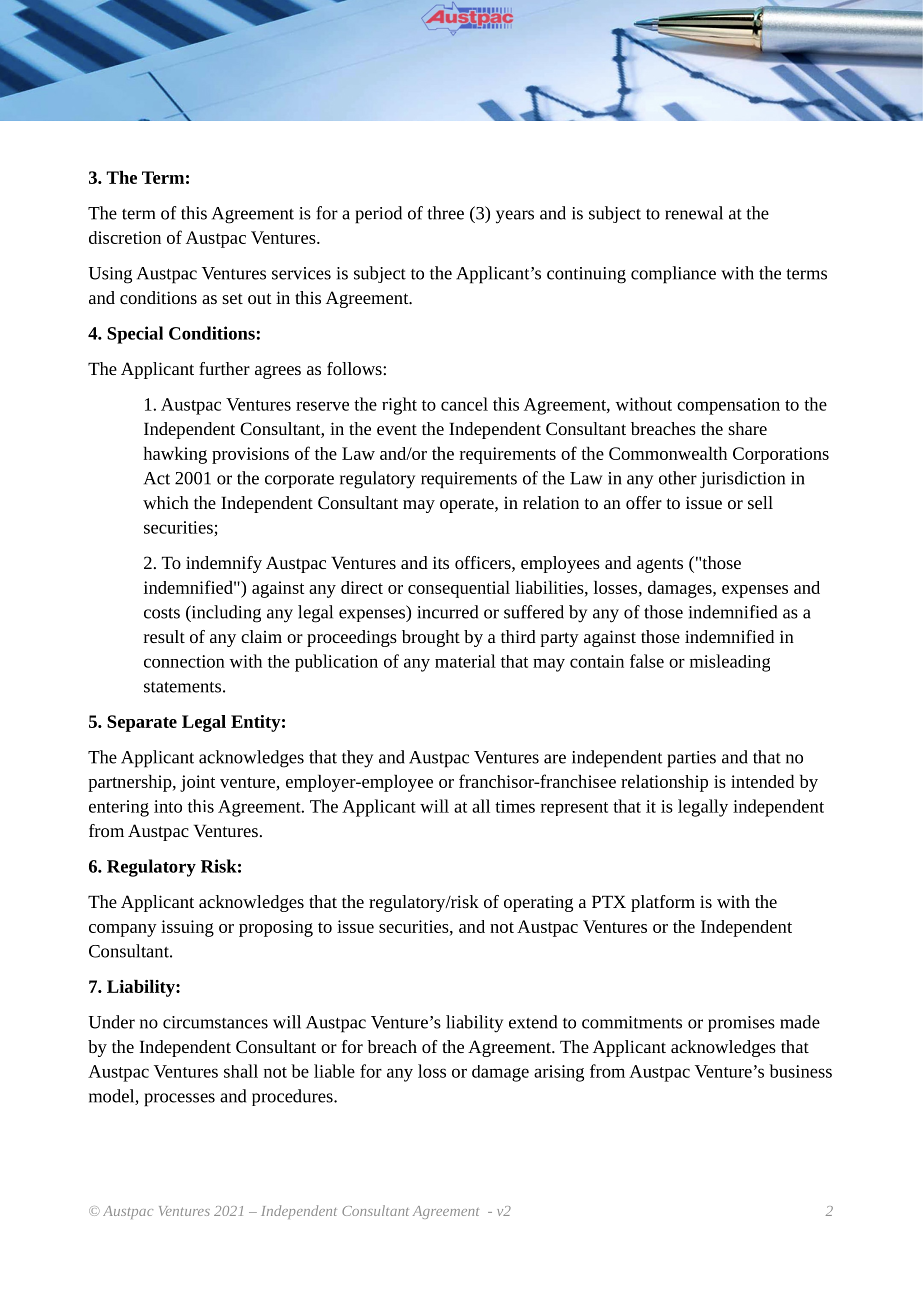 This image has height=1308, width=924. What do you see at coordinates (179, 1100) in the image?
I see `processes` at bounding box center [179, 1100].
